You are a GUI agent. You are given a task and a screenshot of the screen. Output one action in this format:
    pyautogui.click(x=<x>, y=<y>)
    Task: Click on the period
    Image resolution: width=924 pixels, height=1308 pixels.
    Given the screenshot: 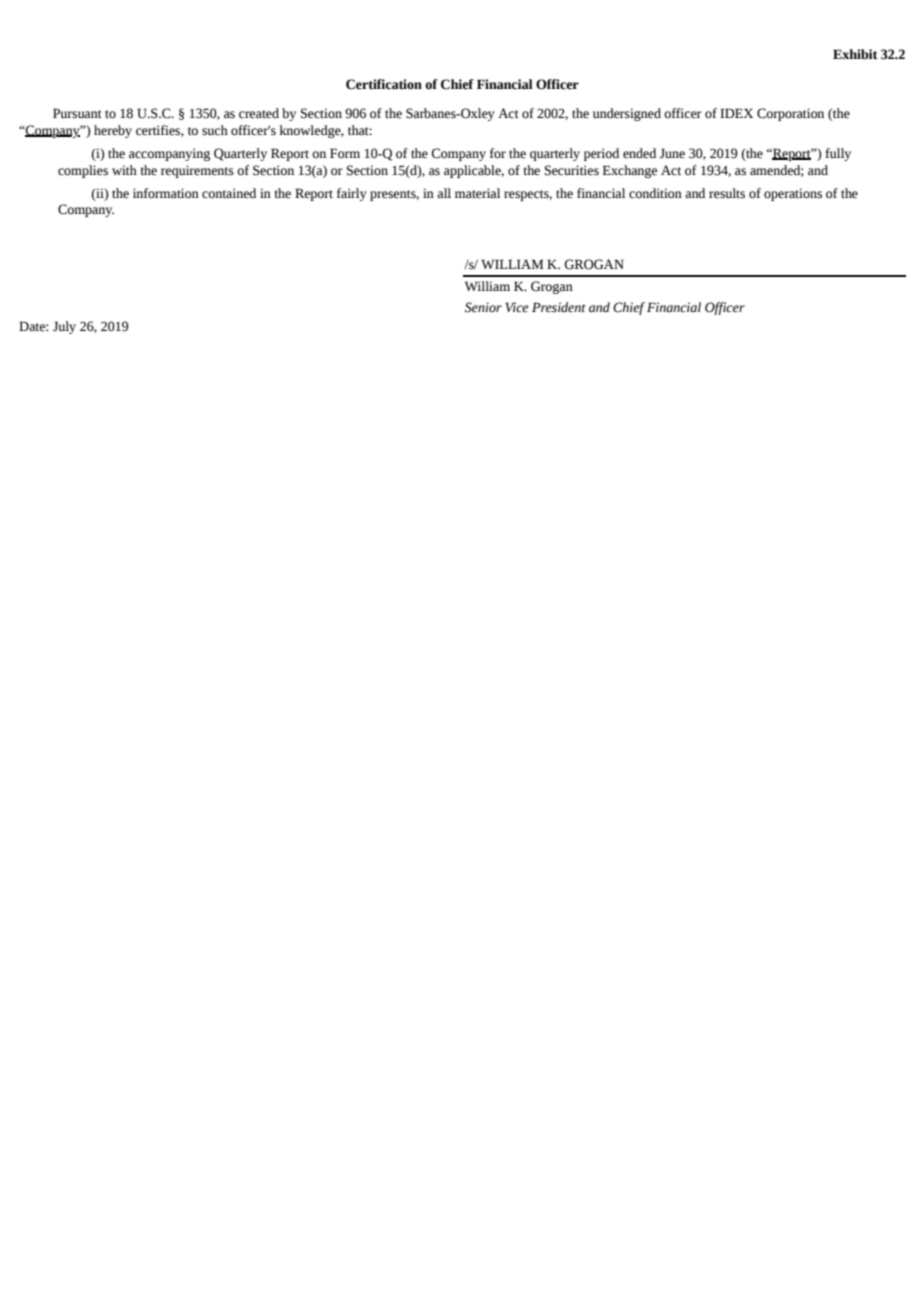 What is the action you would take?
    pyautogui.click(x=601, y=154)
